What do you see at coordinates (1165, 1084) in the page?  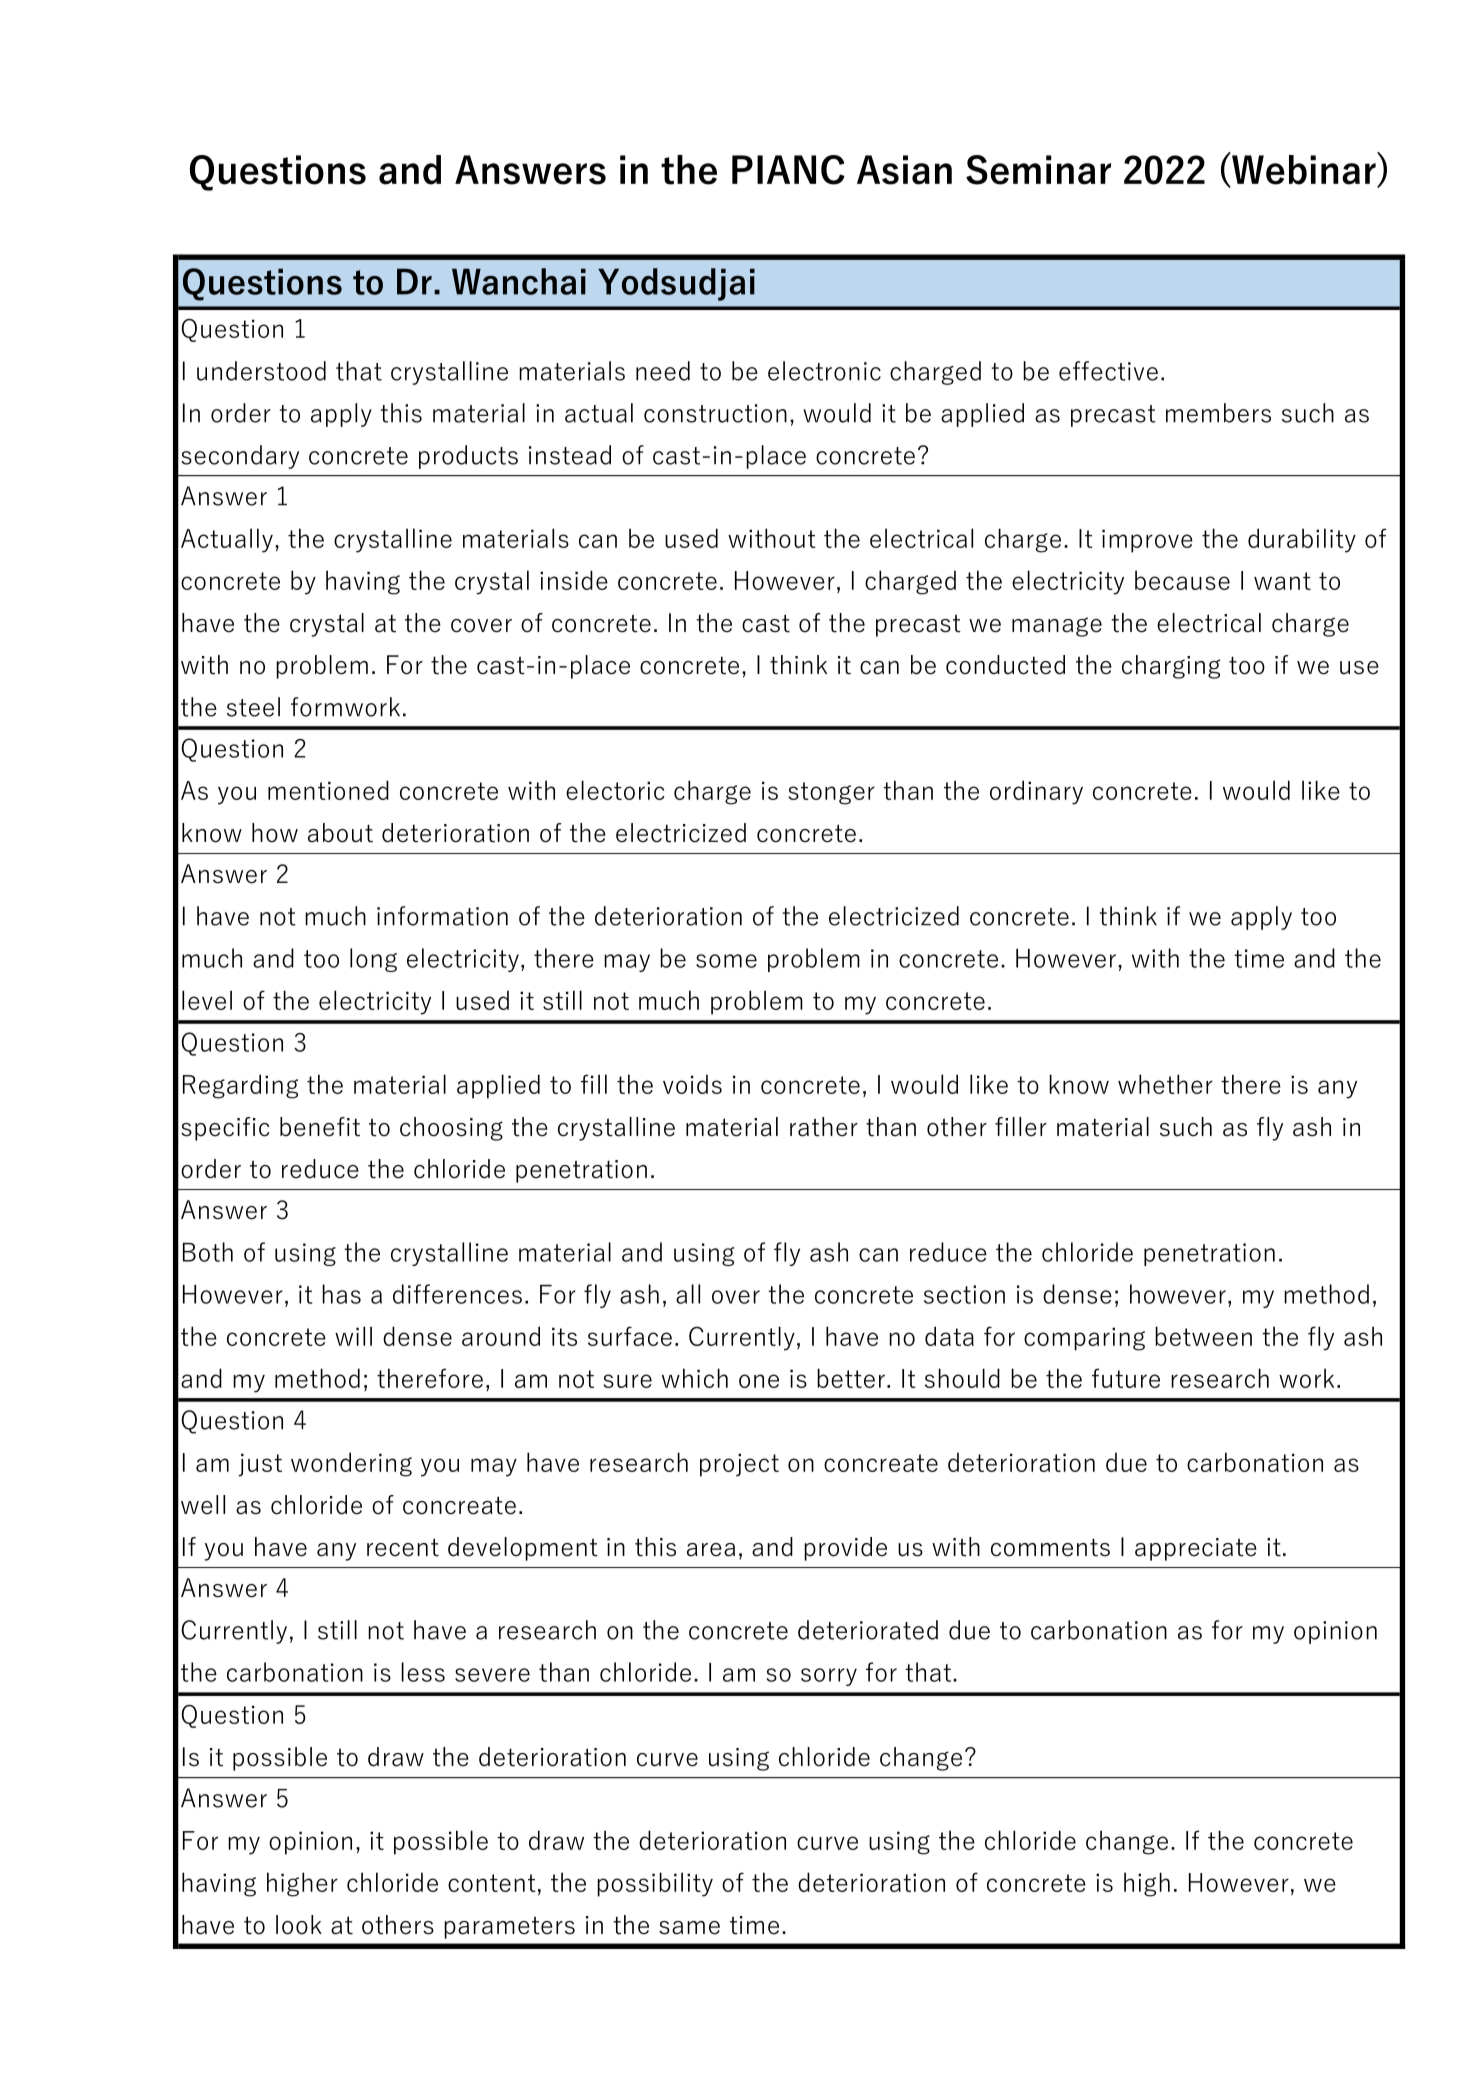 I see `whether` at bounding box center [1165, 1084].
